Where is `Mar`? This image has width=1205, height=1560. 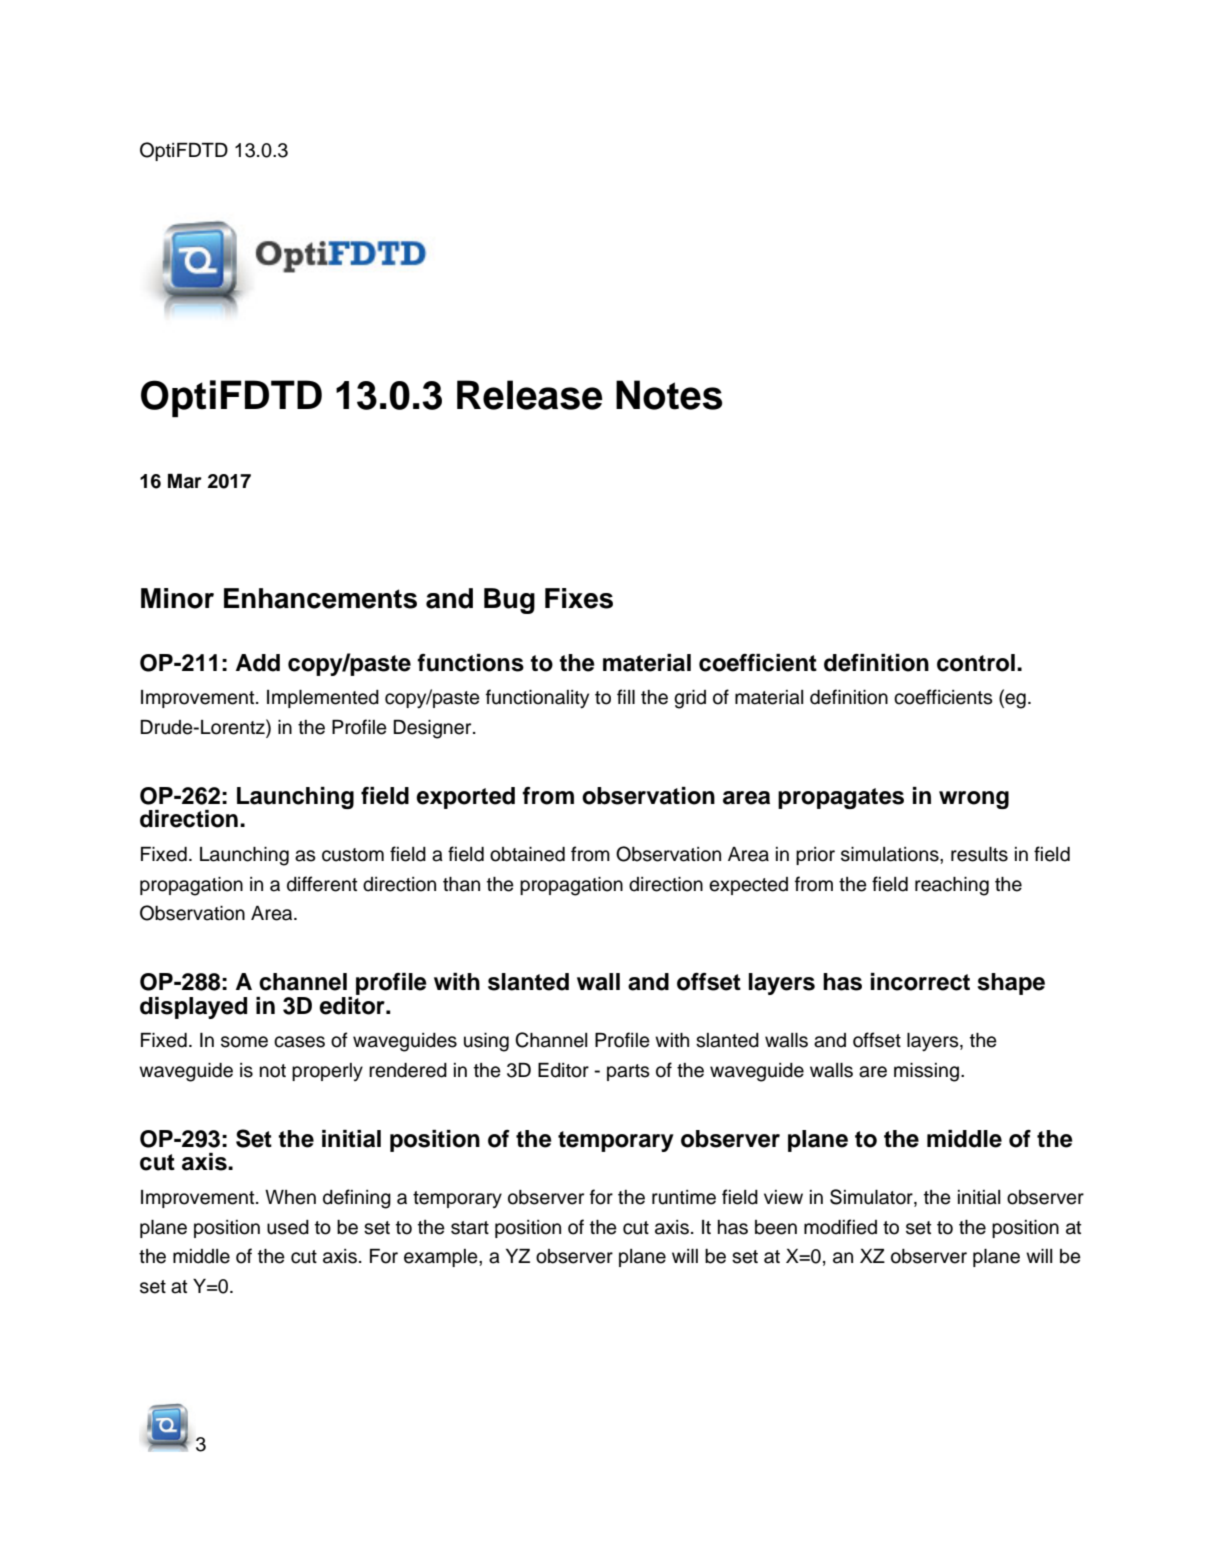 Mar is located at coordinates (185, 481).
